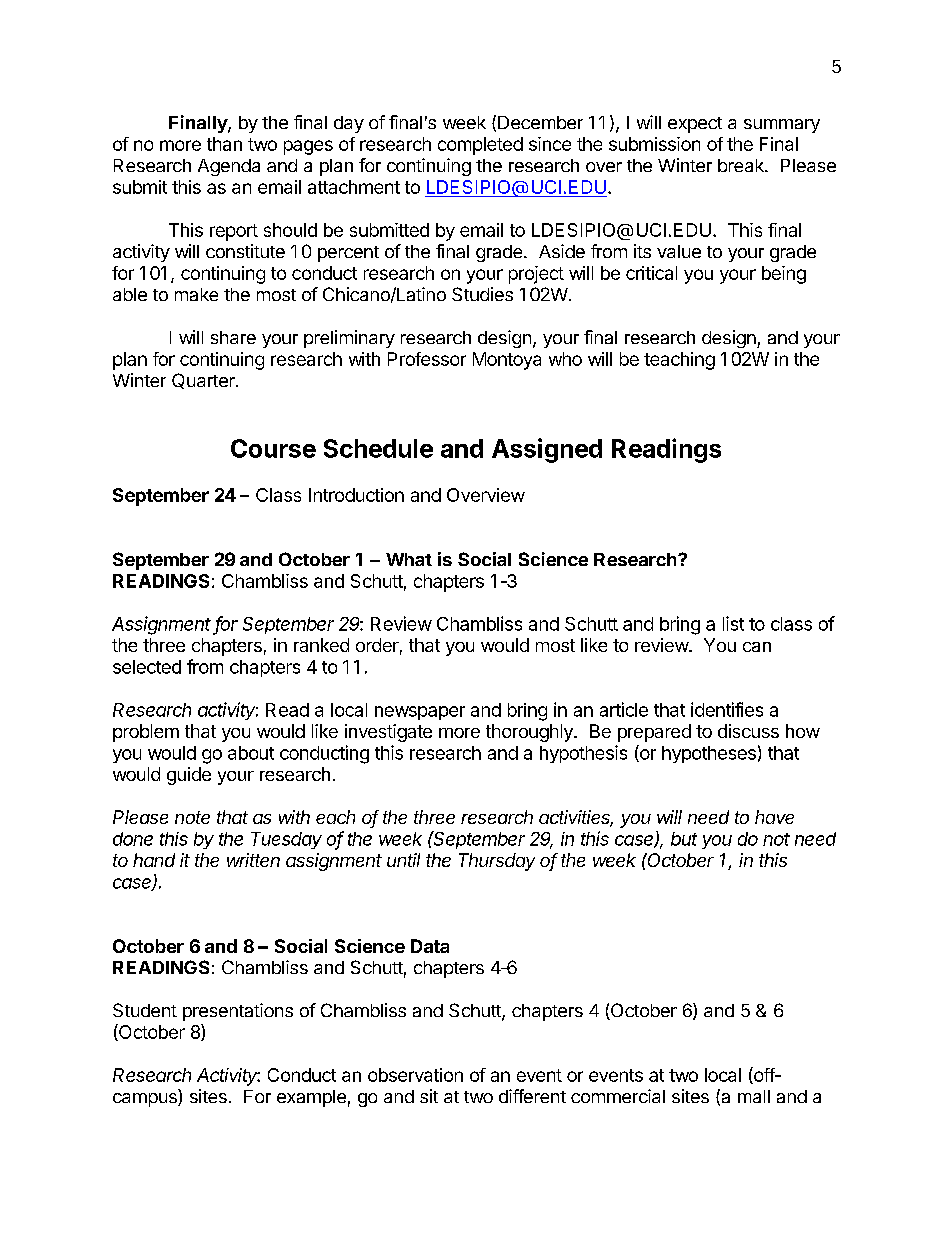 The height and width of the screenshot is (1233, 952). What do you see at coordinates (565, 359) in the screenshot?
I see `who` at bounding box center [565, 359].
